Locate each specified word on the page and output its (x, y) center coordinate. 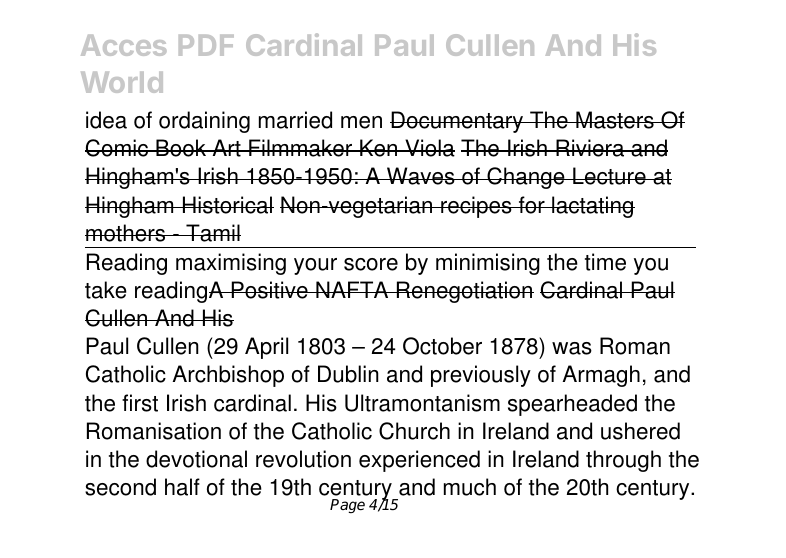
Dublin (348, 374)
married (295, 120)
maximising (231, 264)
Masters (615, 120)
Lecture (609, 176)
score (371, 264)
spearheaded (572, 405)
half (182, 487)
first (140, 403)
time (605, 262)
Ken (378, 148)
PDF (206, 45)
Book (181, 148)
